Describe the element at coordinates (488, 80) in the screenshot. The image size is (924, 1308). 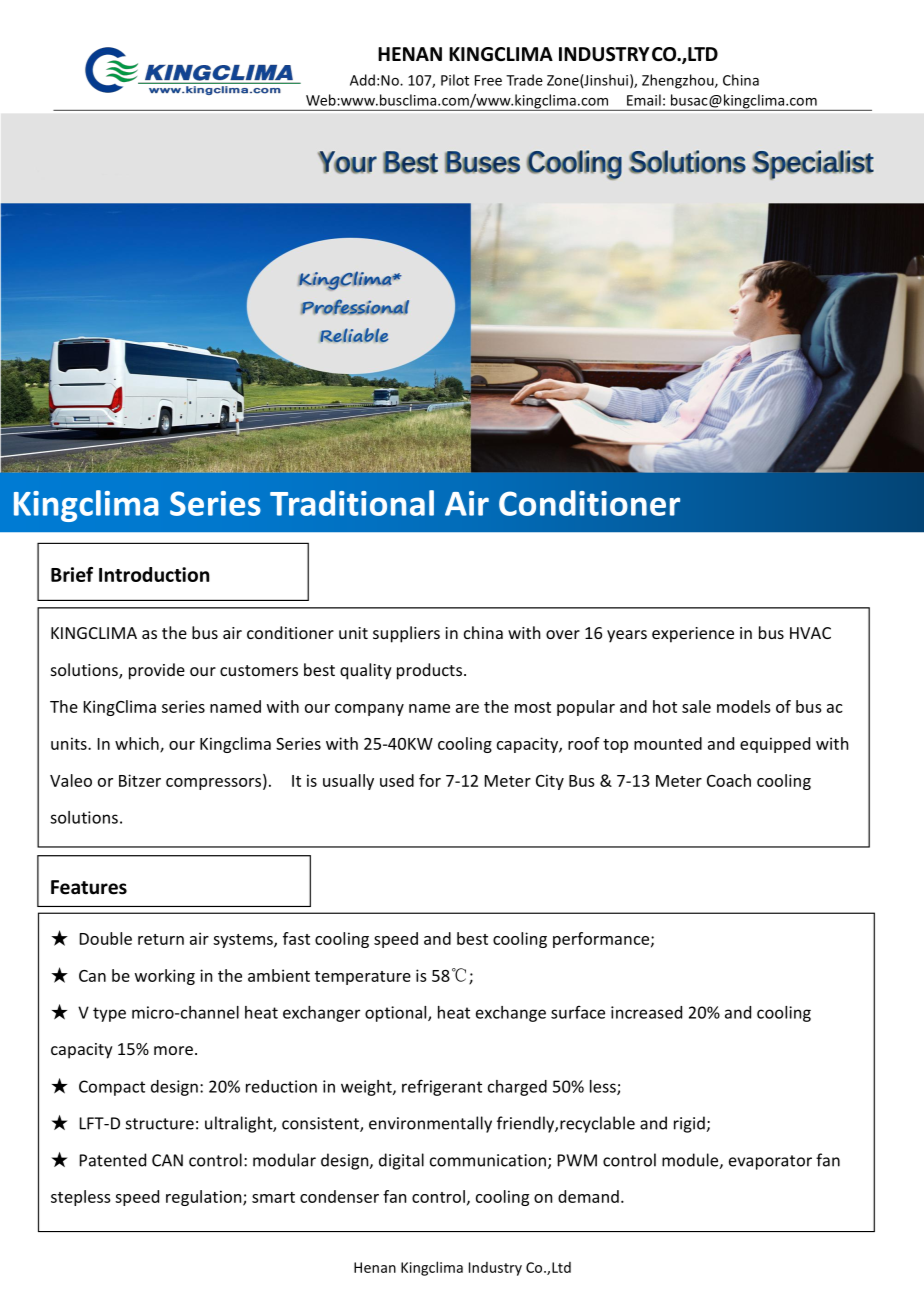
I see `Free` at that location.
